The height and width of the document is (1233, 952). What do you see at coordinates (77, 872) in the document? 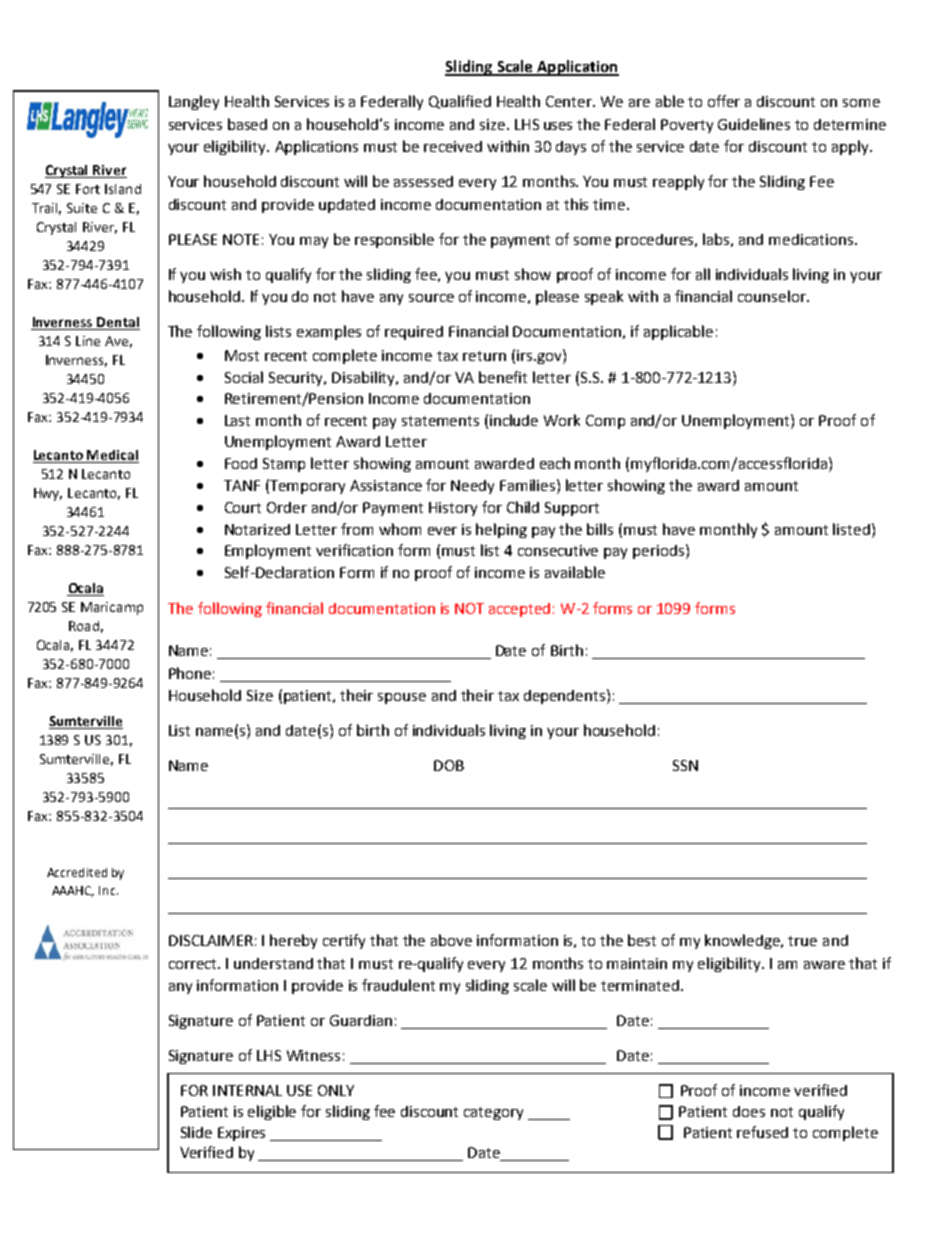
I see `Accredited` at bounding box center [77, 872].
